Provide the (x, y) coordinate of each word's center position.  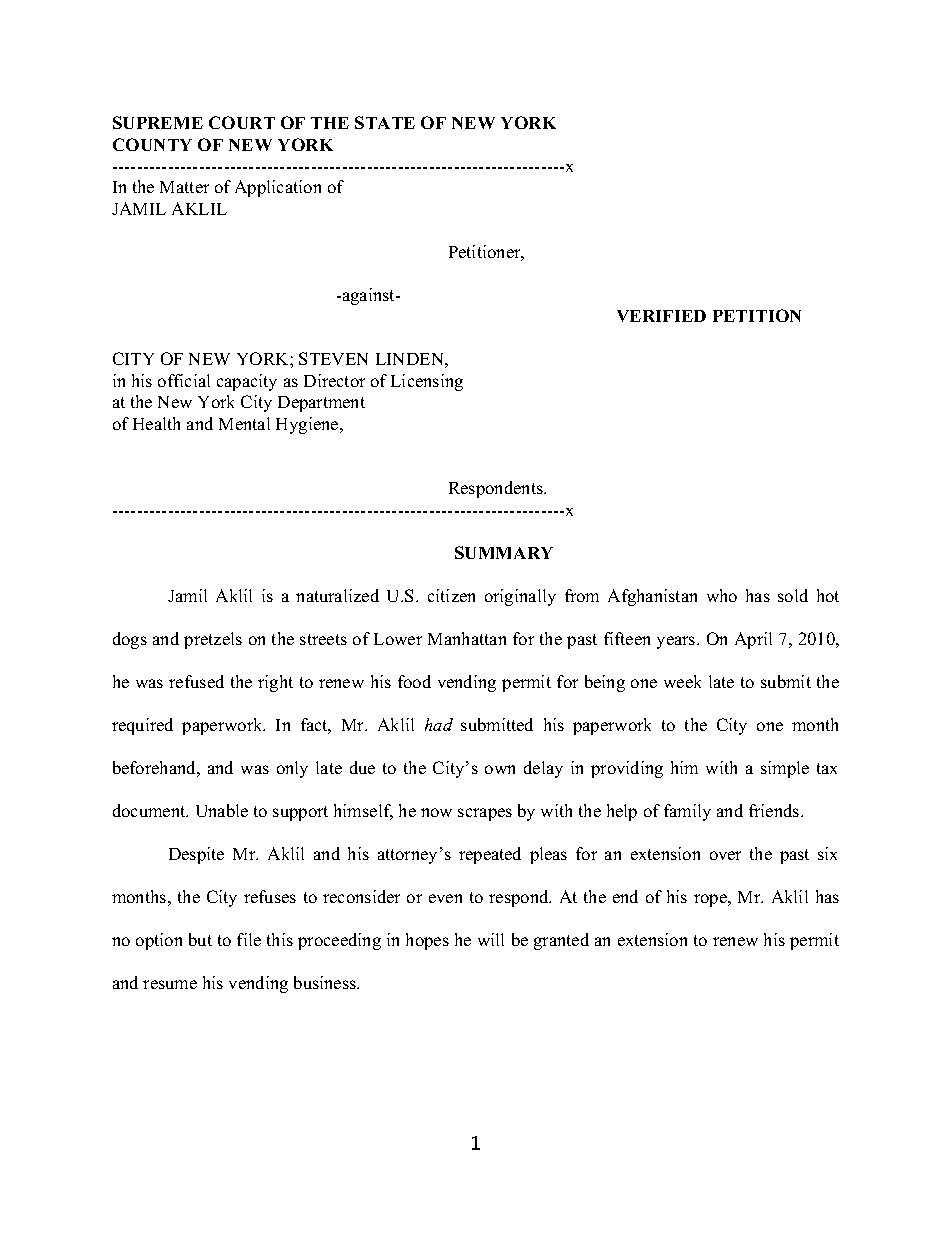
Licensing (427, 382)
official (184, 380)
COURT (242, 122)
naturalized (337, 595)
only (292, 769)
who (722, 595)
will (491, 939)
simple (785, 769)
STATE (385, 122)
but (200, 939)
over (725, 855)
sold (793, 595)
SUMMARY (504, 552)
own (500, 769)
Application (278, 188)
